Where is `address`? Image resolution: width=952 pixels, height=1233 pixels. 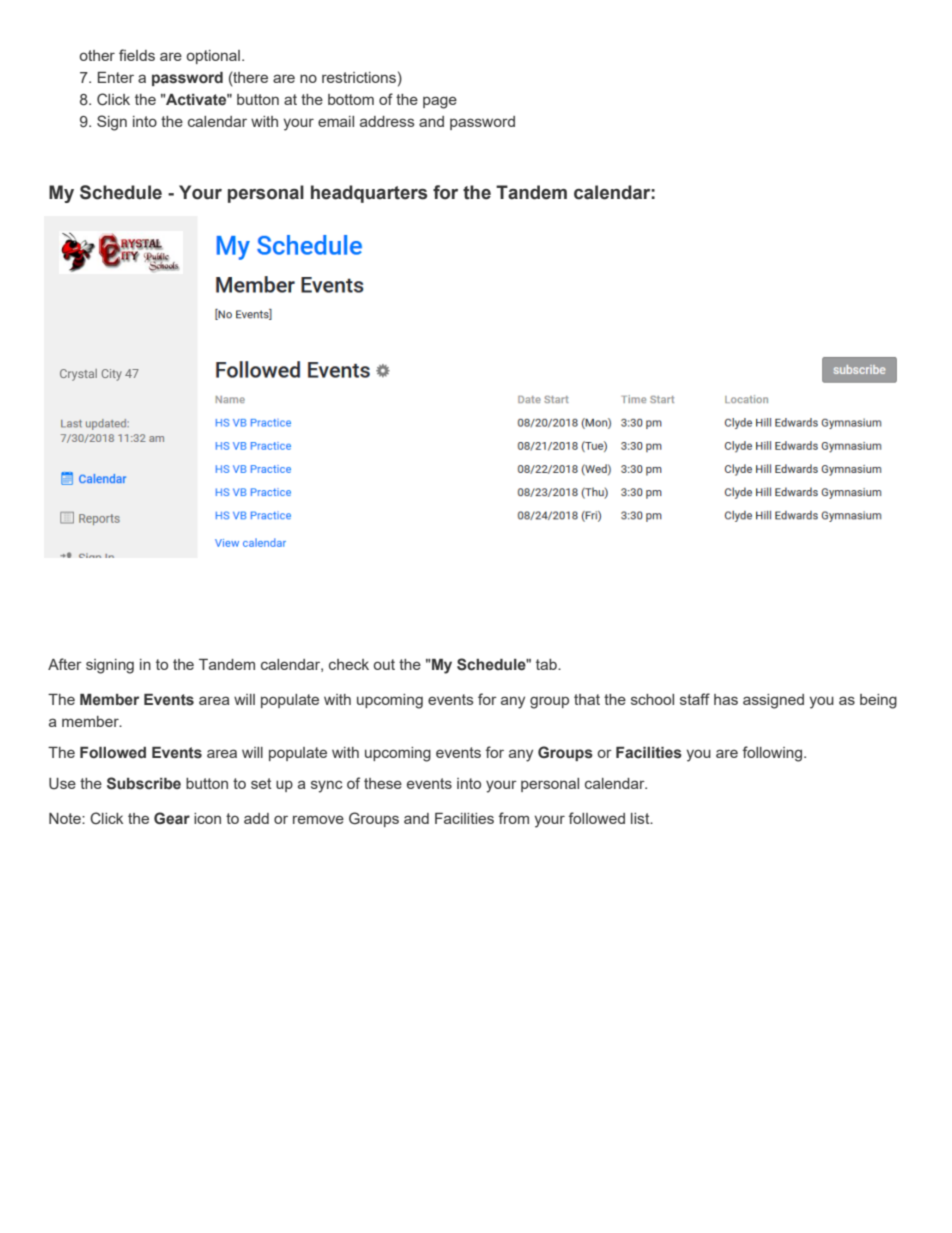
address is located at coordinates (387, 121).
